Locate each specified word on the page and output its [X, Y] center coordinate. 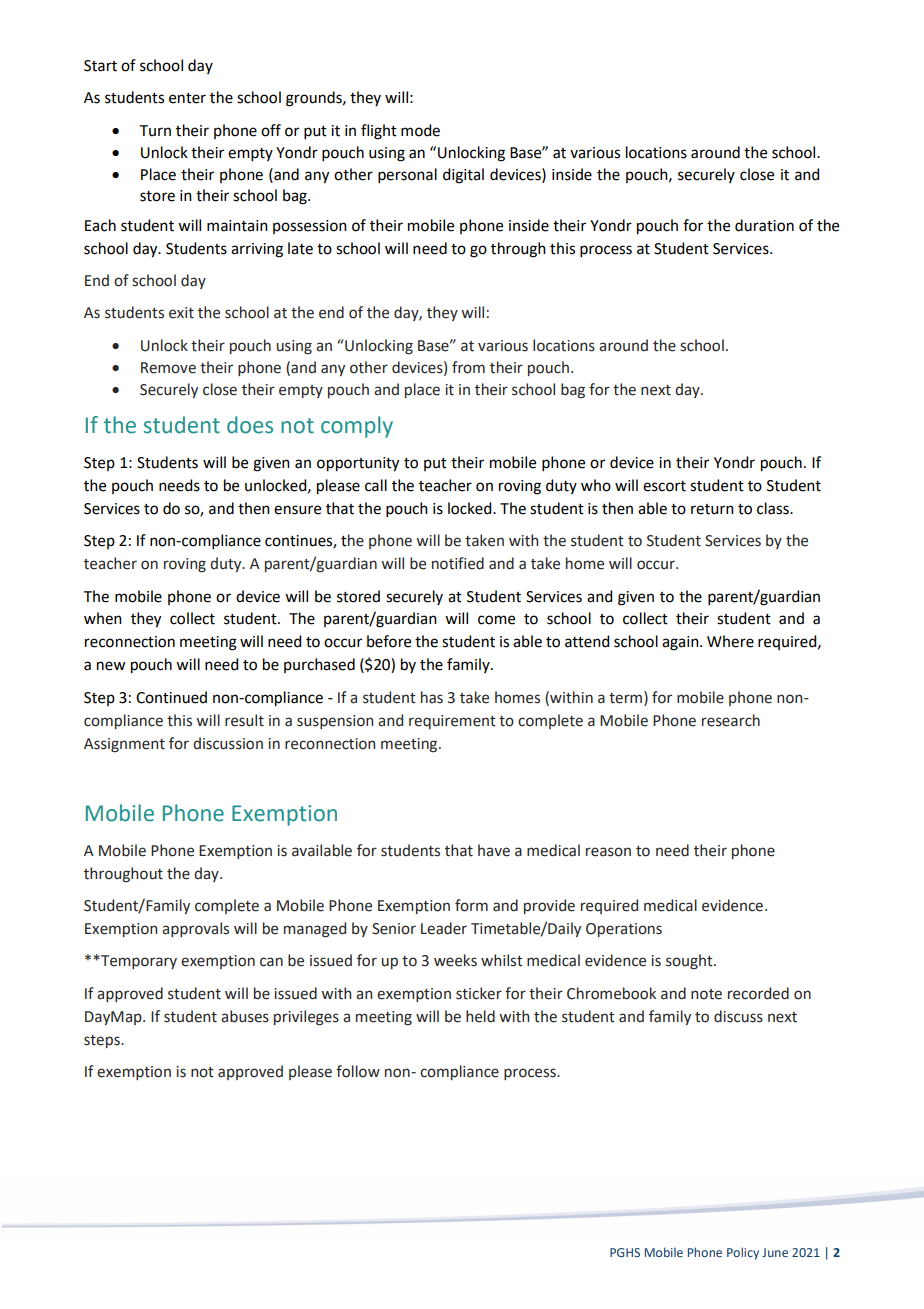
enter [187, 98]
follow [358, 1071]
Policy [743, 1253]
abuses [245, 1016]
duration [764, 225]
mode [420, 130]
